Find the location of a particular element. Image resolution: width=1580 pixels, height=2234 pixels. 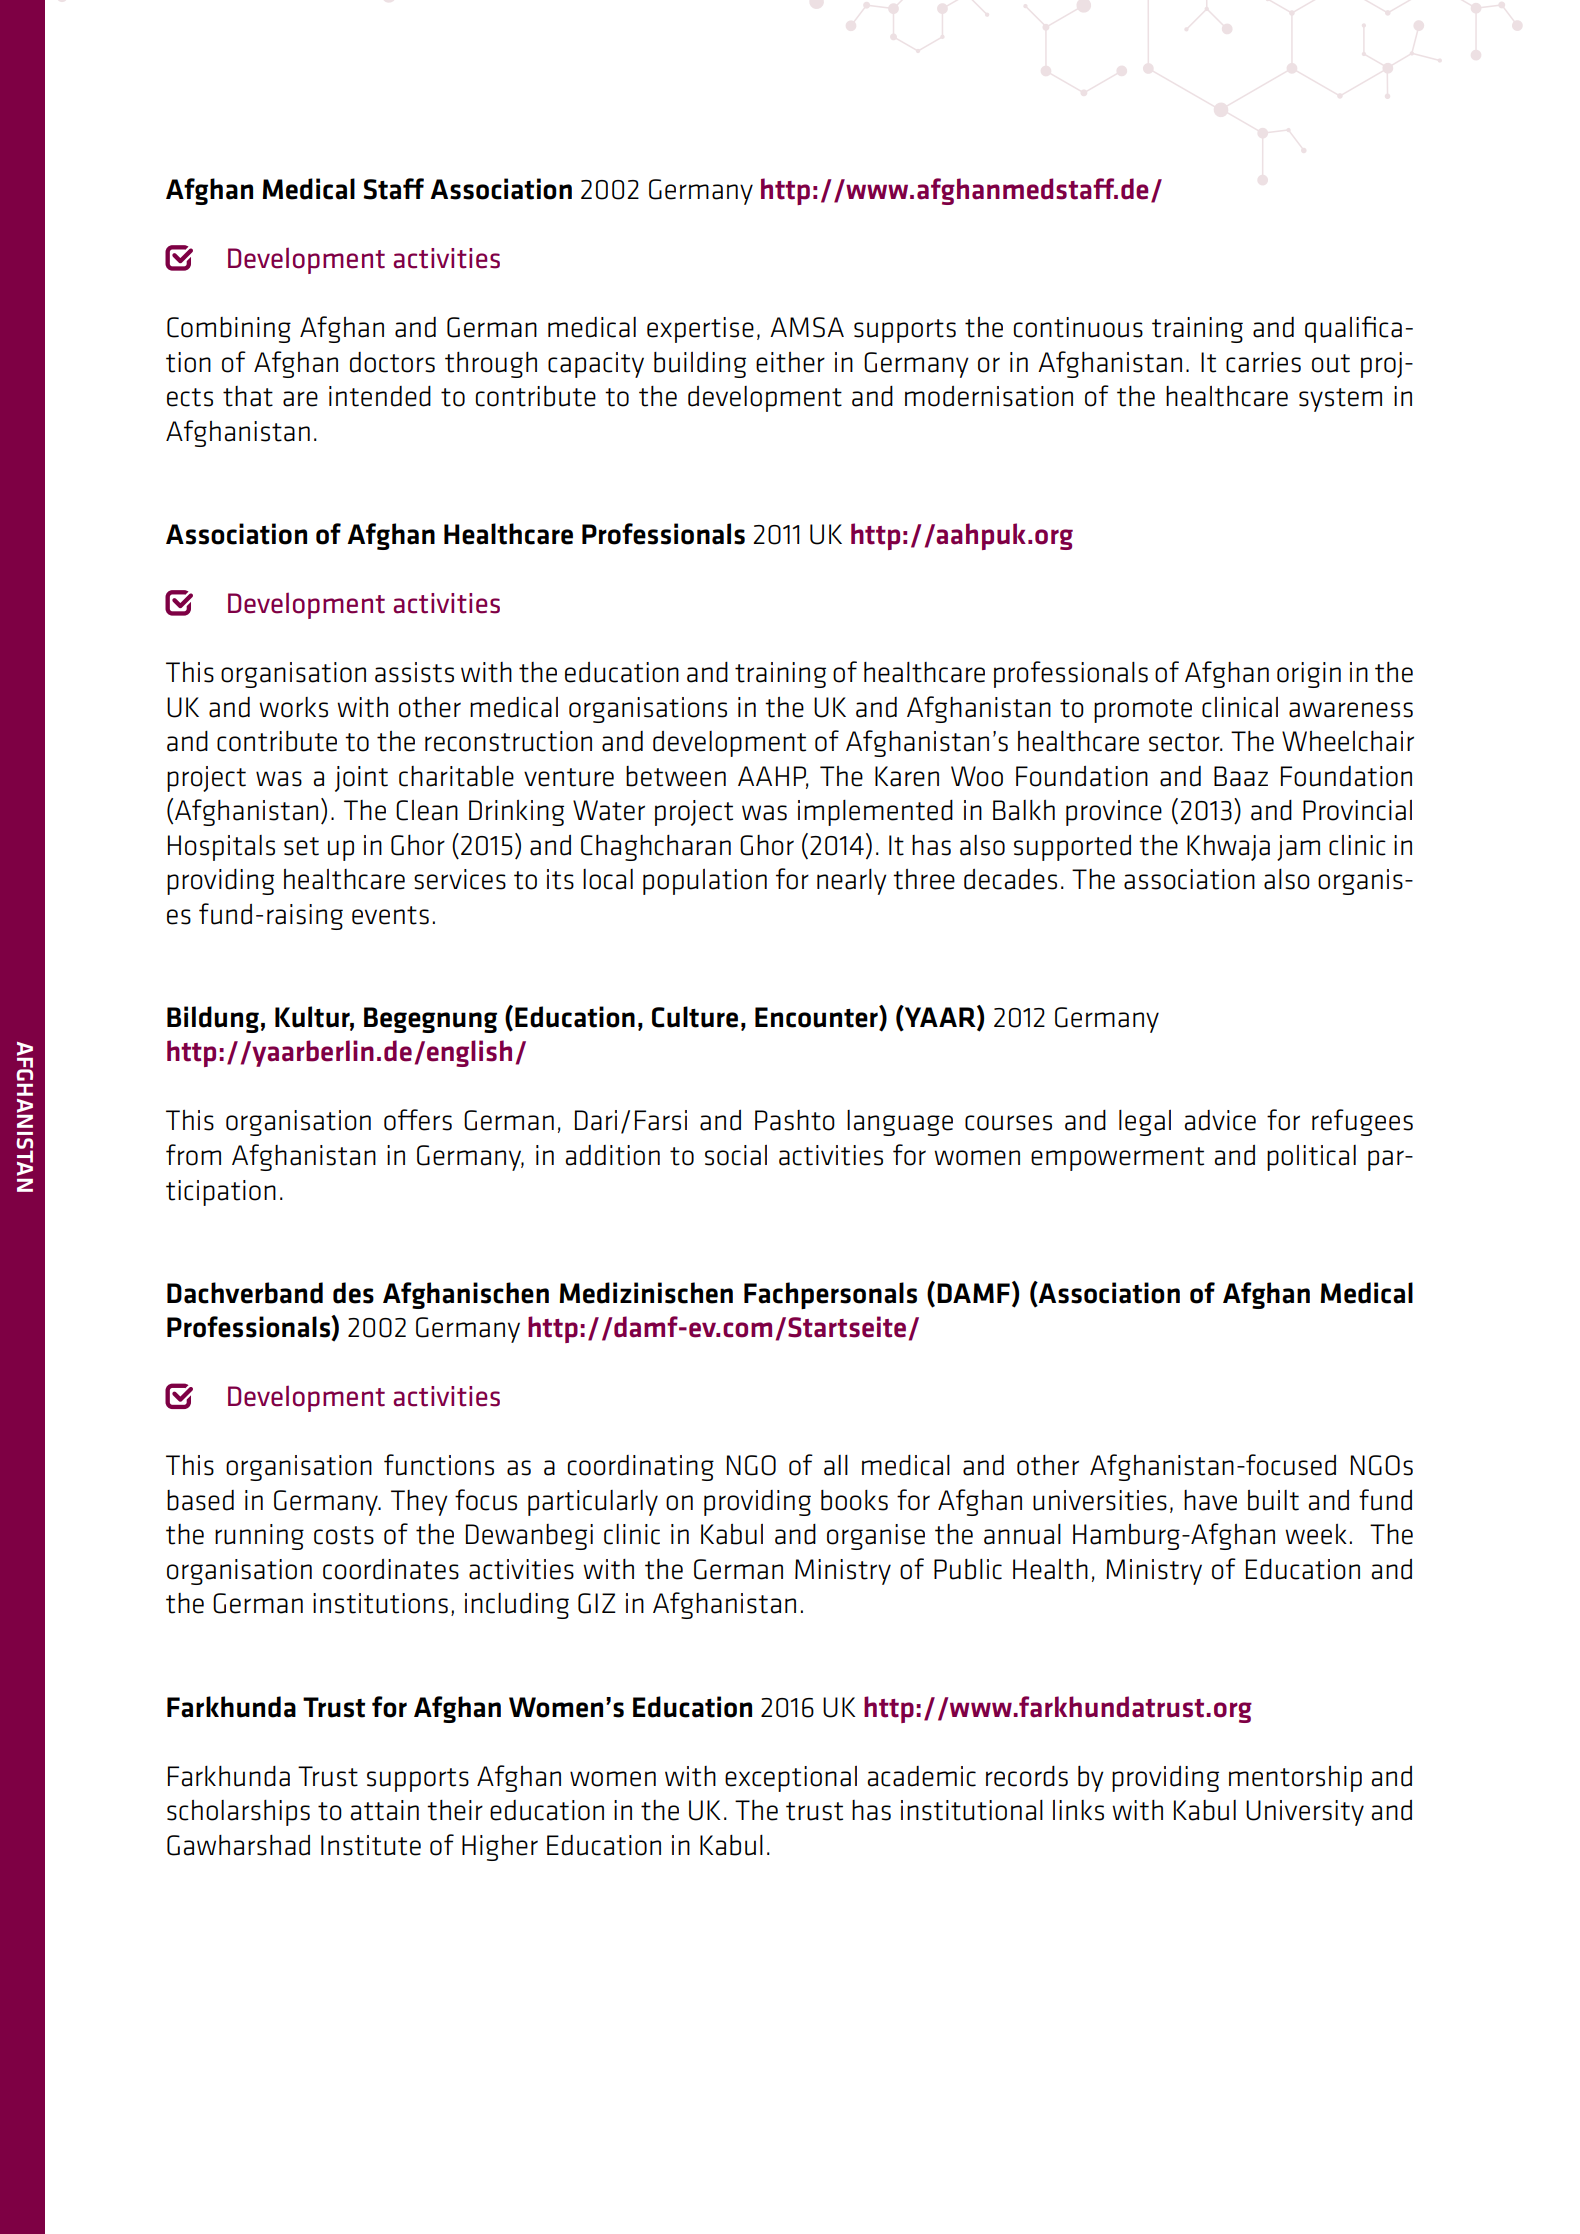

intended is located at coordinates (380, 396).
